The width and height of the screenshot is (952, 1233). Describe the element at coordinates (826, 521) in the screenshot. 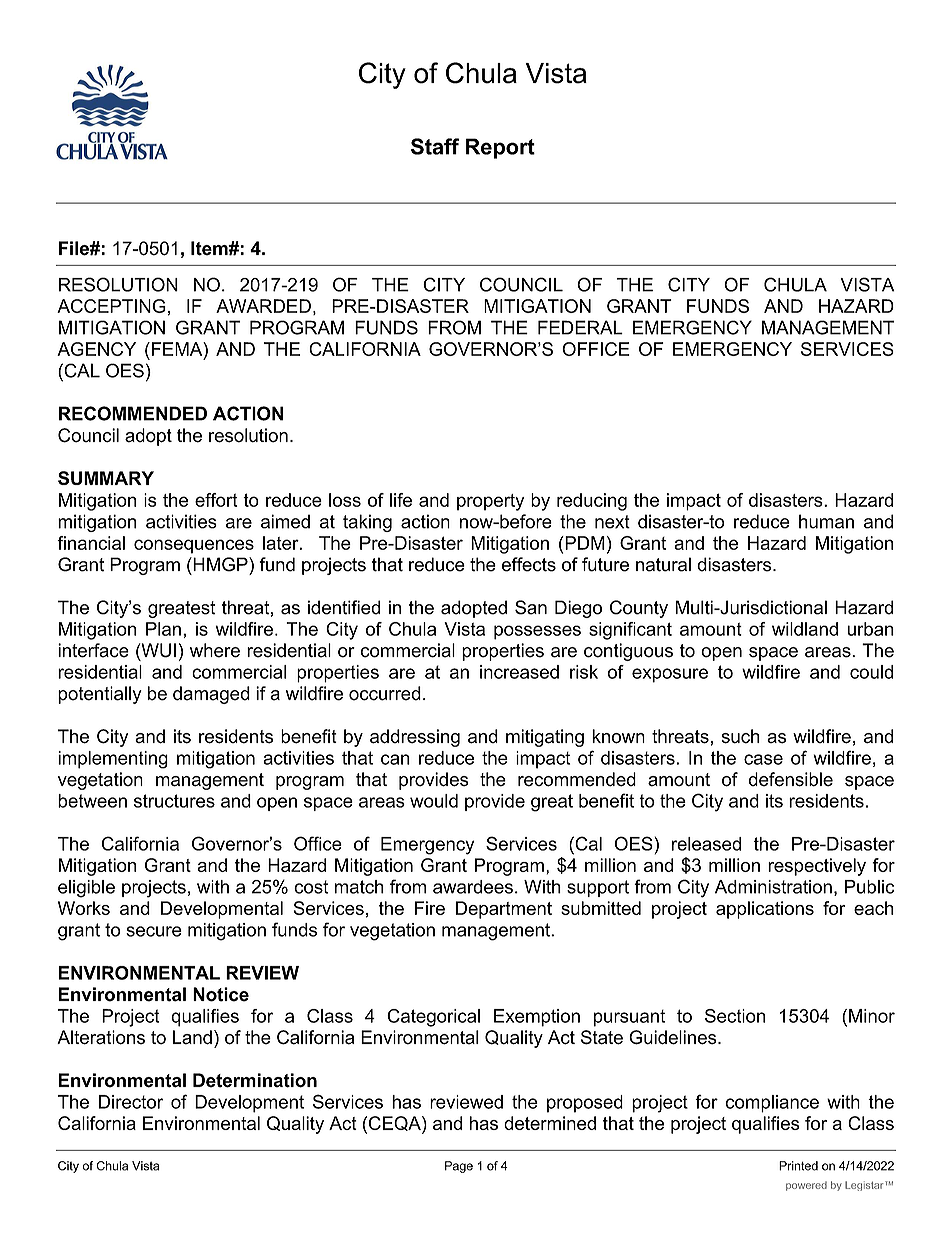

I see `human` at that location.
